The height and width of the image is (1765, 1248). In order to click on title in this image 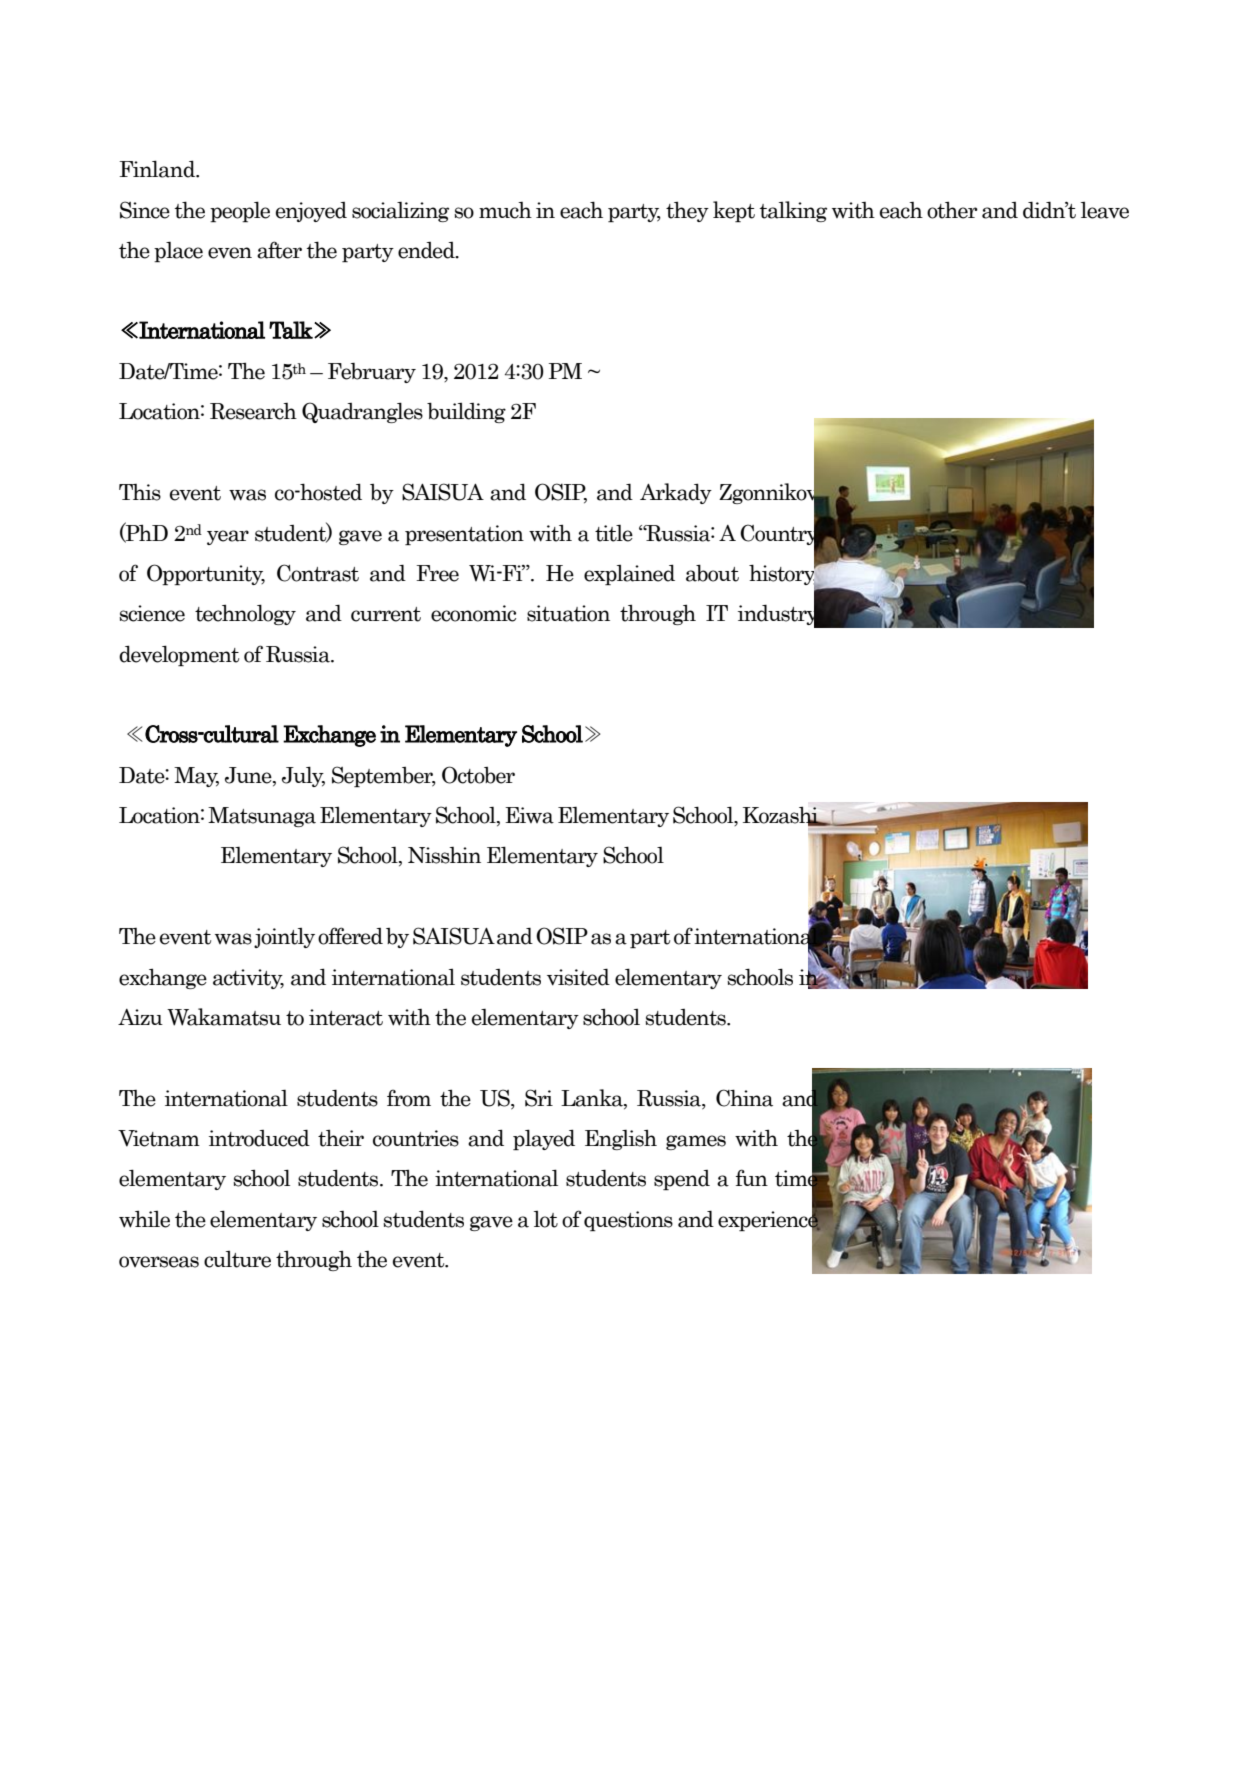, I will do `click(614, 533)`.
